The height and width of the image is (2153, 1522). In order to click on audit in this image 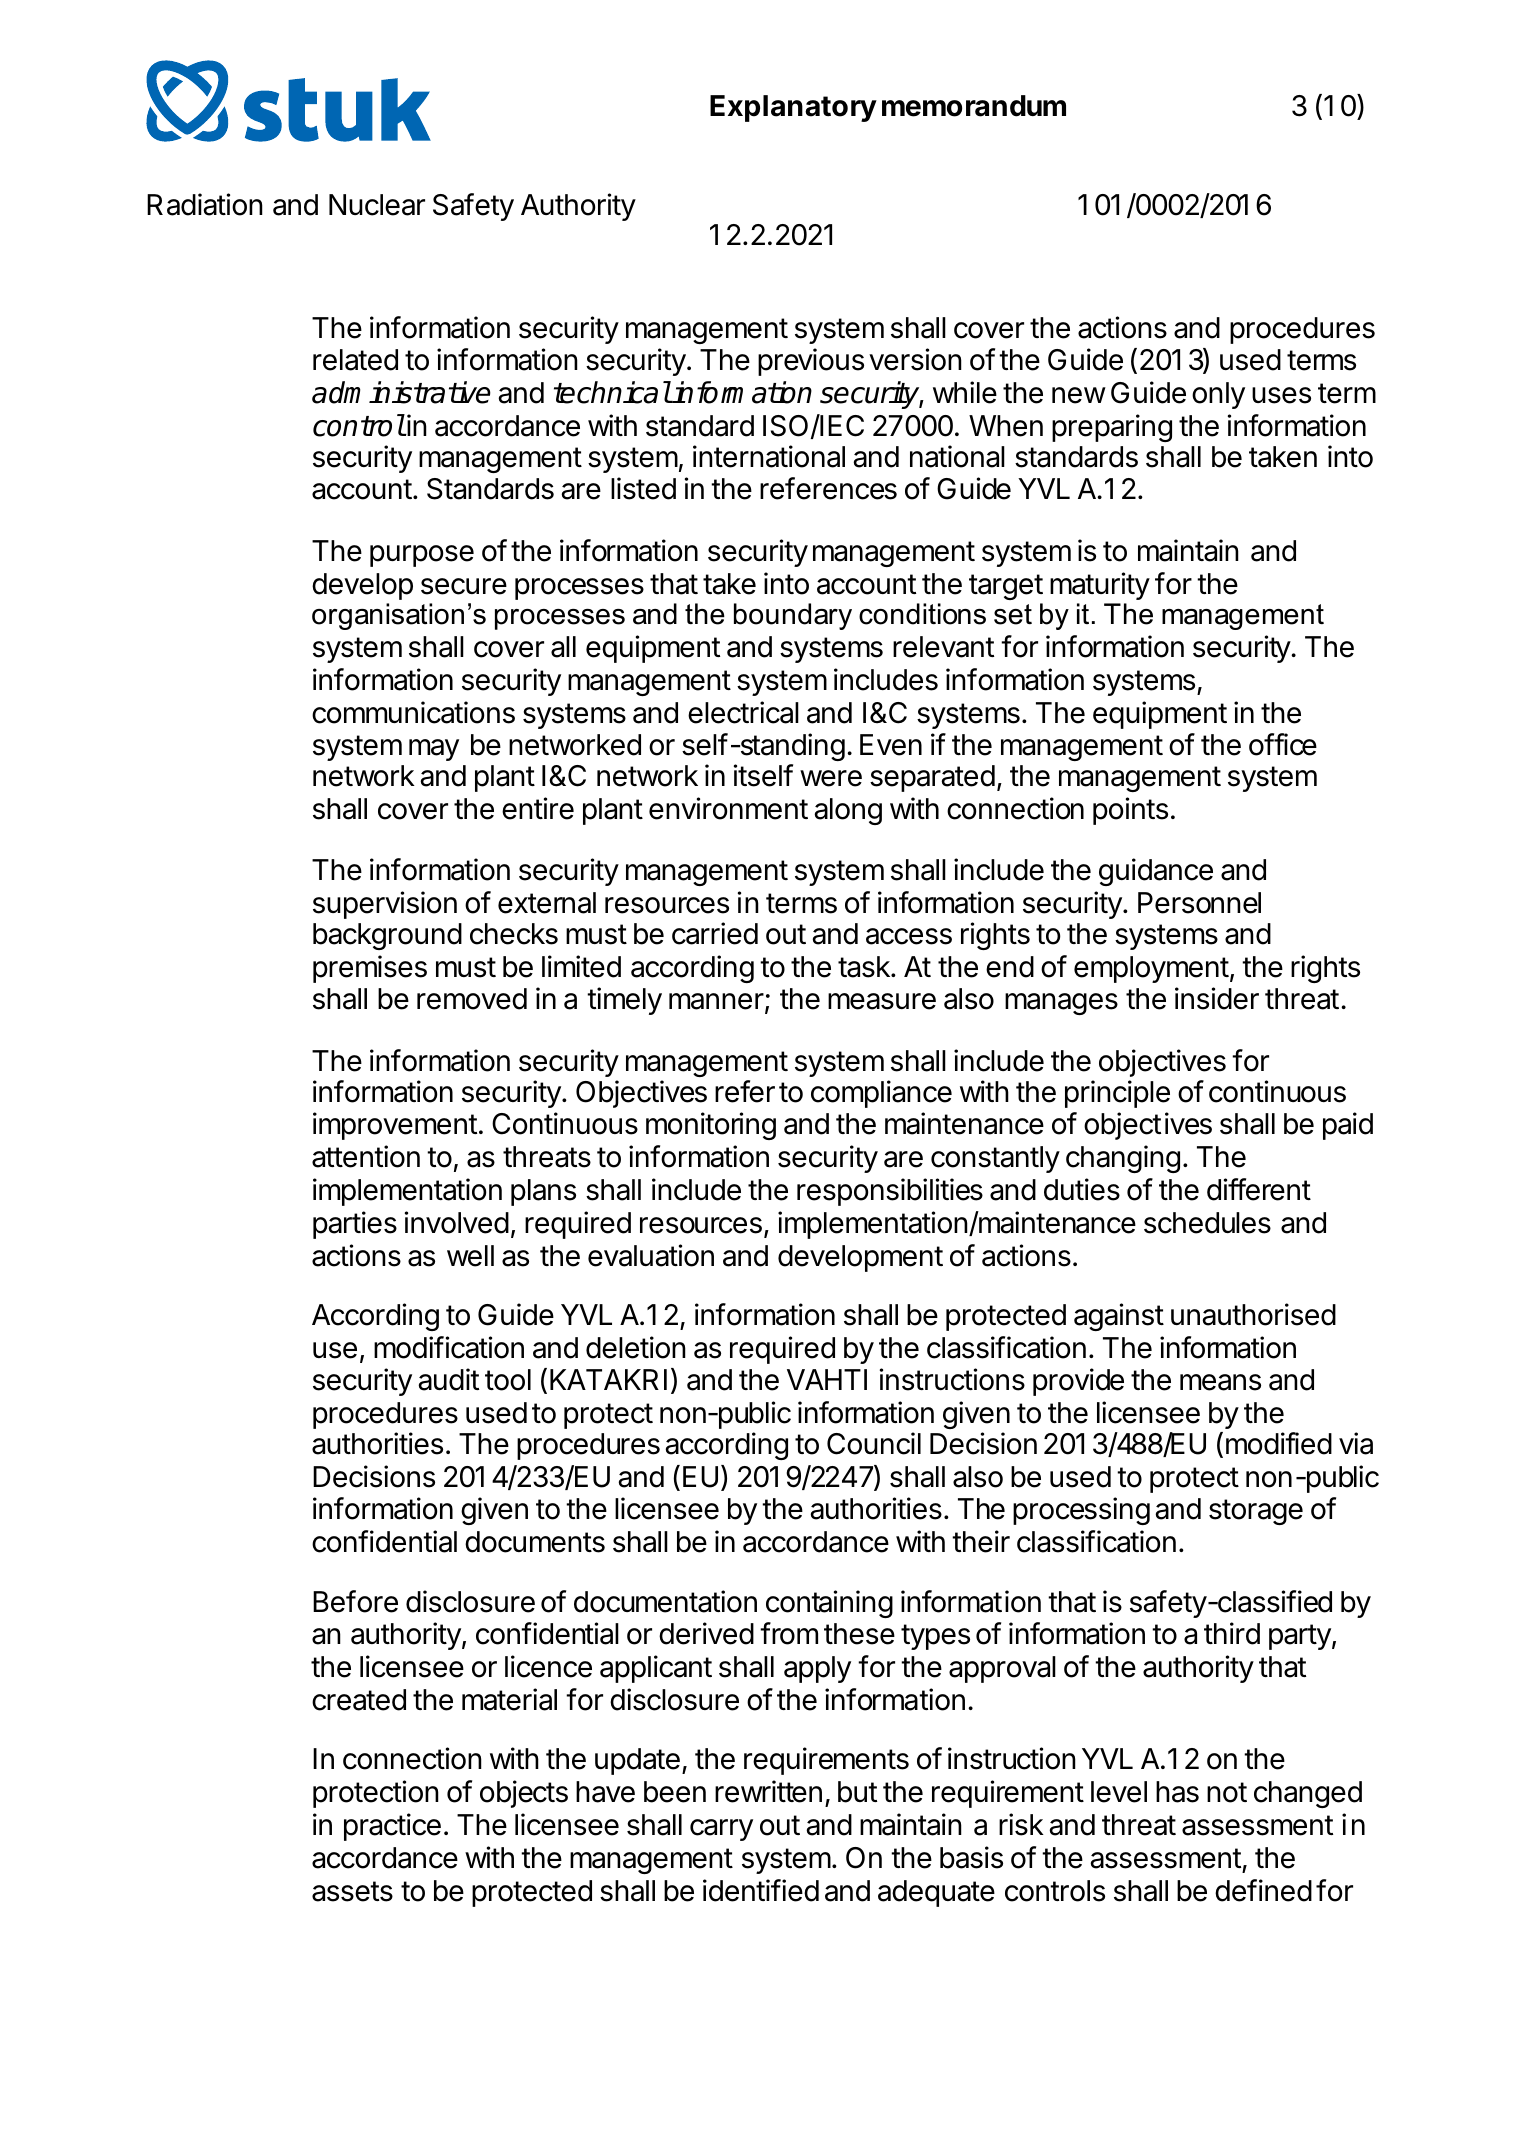, I will do `click(448, 1379)`.
